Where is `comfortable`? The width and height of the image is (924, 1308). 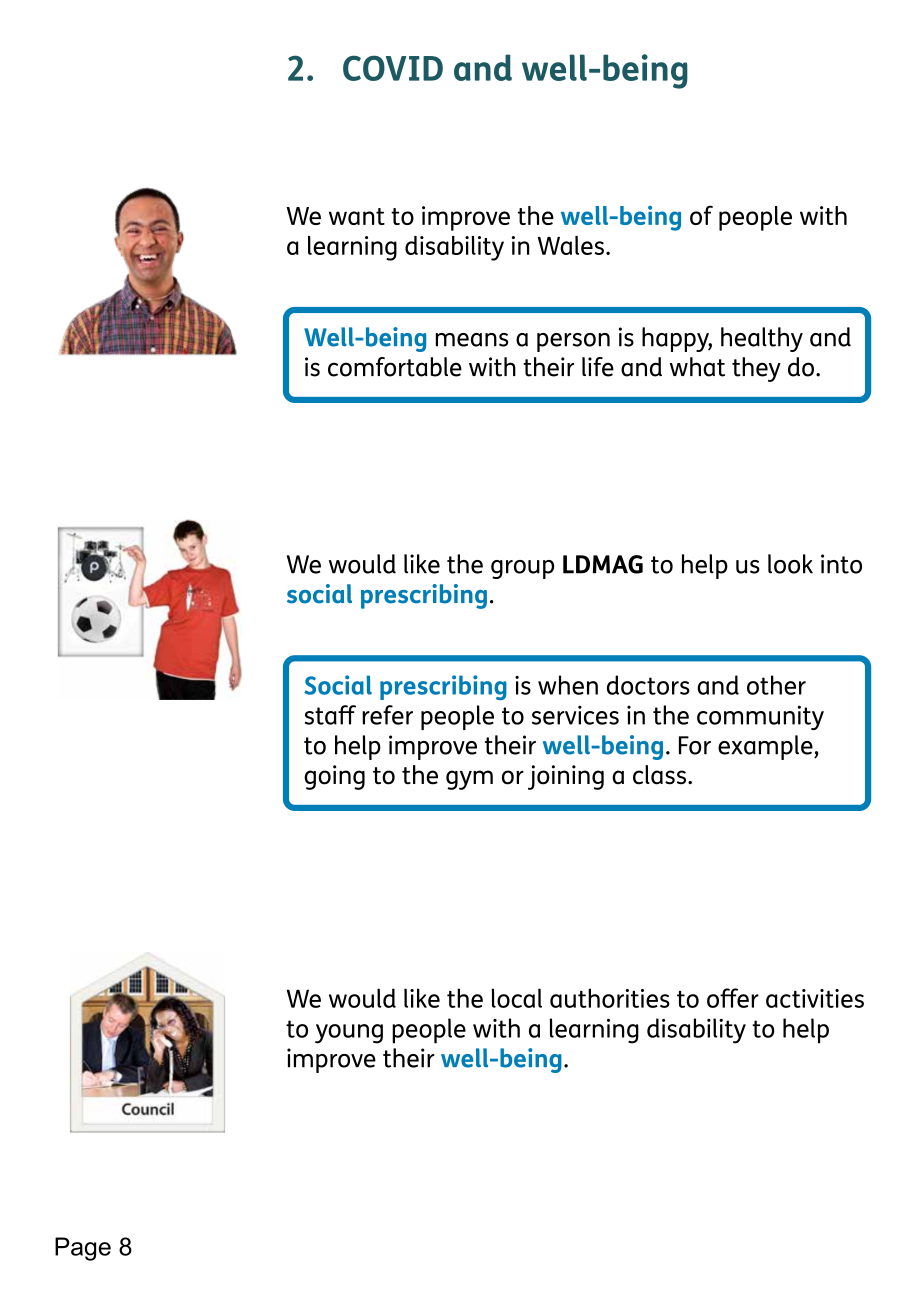
comfortable is located at coordinates (395, 367).
